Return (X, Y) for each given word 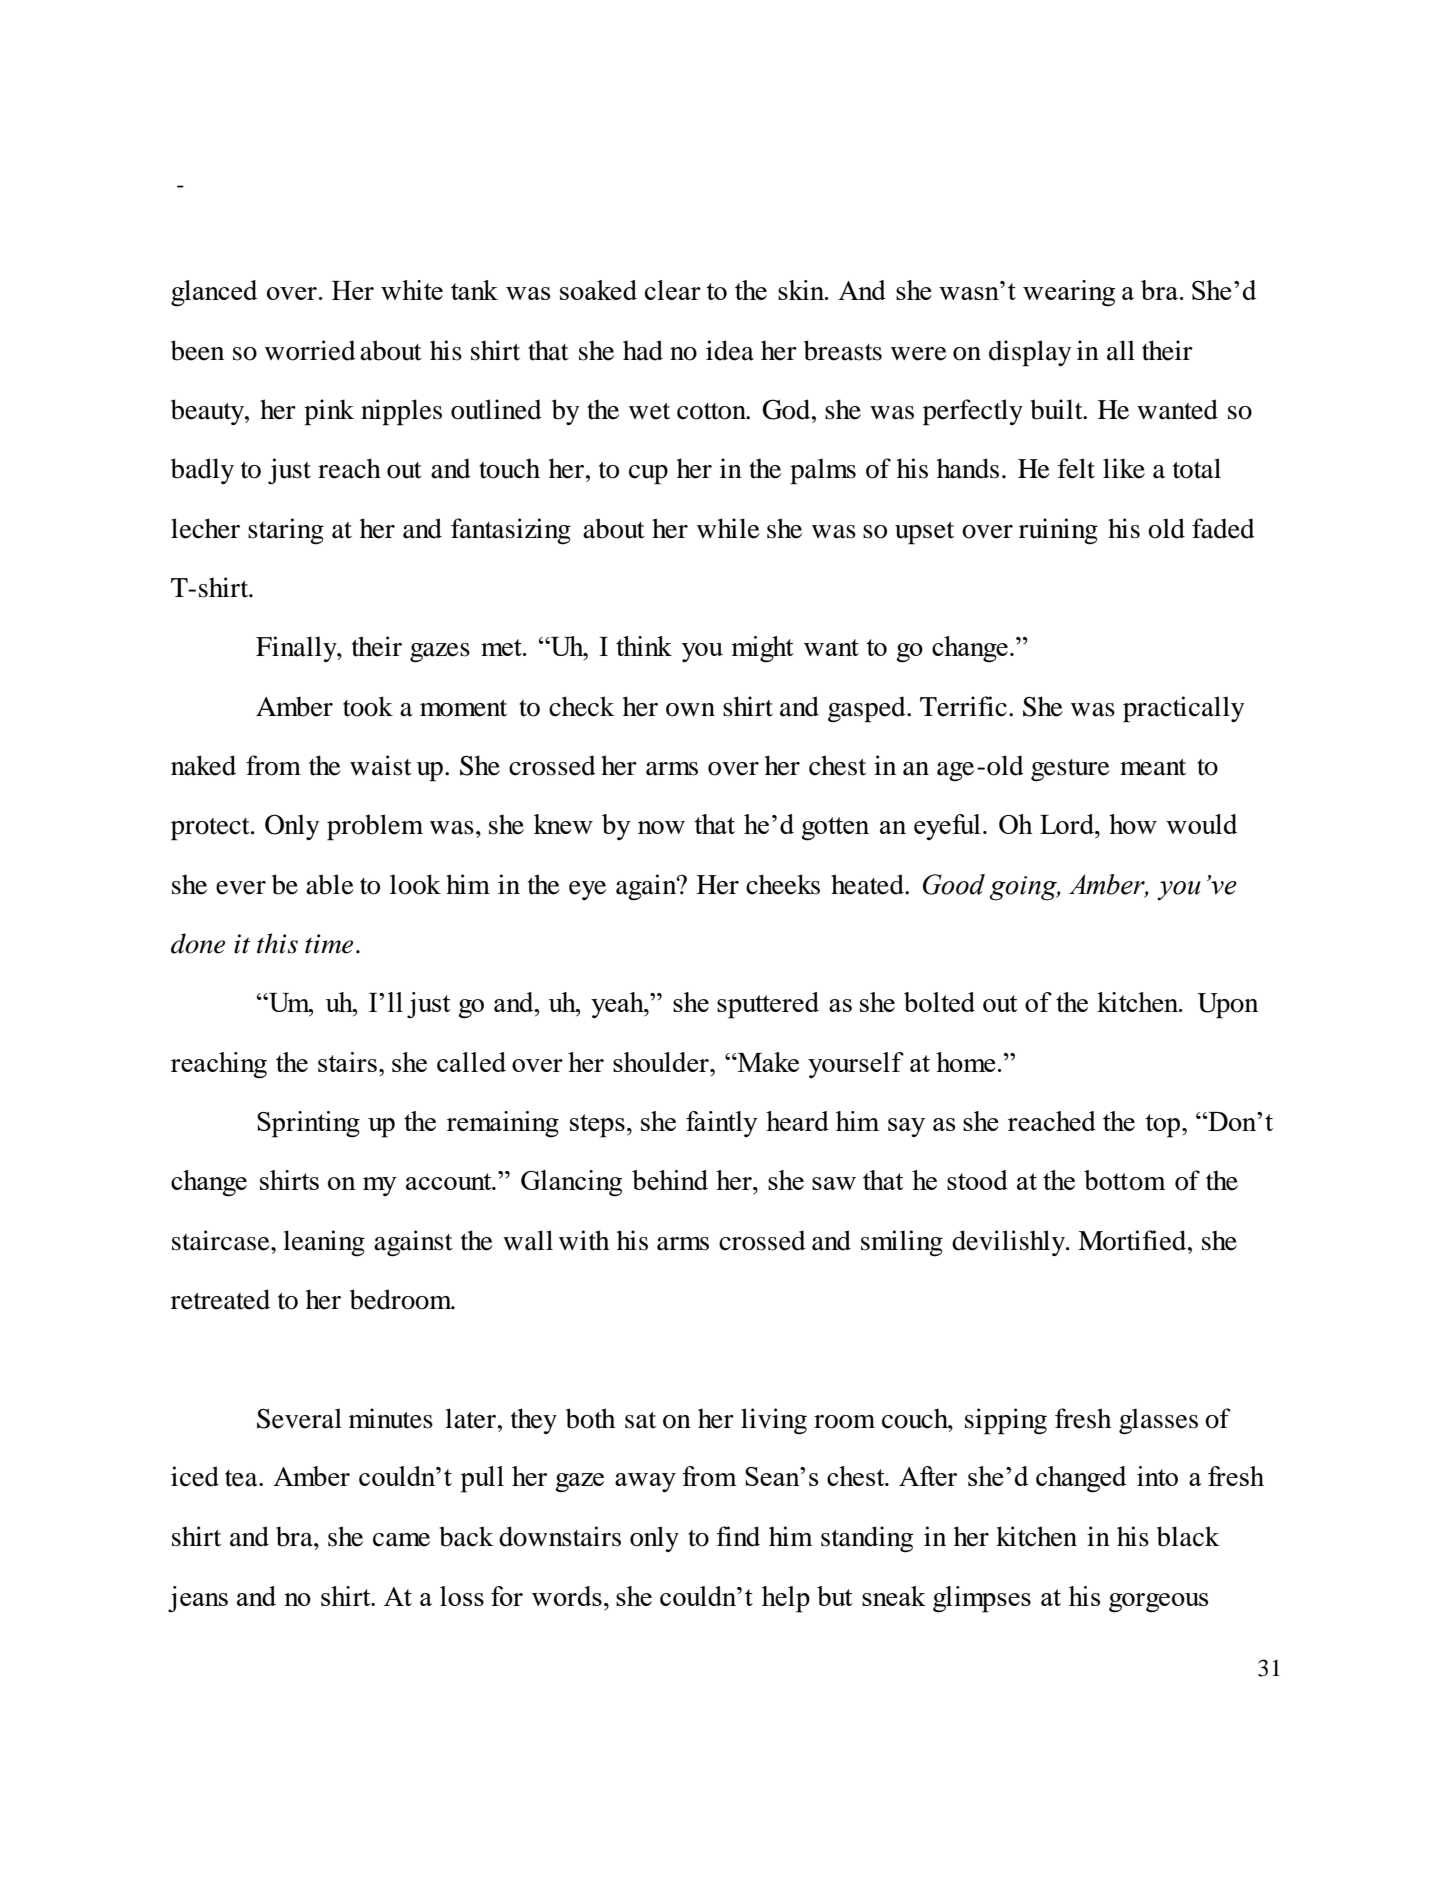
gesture (1070, 770)
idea (730, 350)
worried (310, 350)
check (582, 706)
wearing (1069, 293)
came (401, 1540)
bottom (1125, 1180)
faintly (722, 1124)
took (368, 706)
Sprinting (308, 1124)
